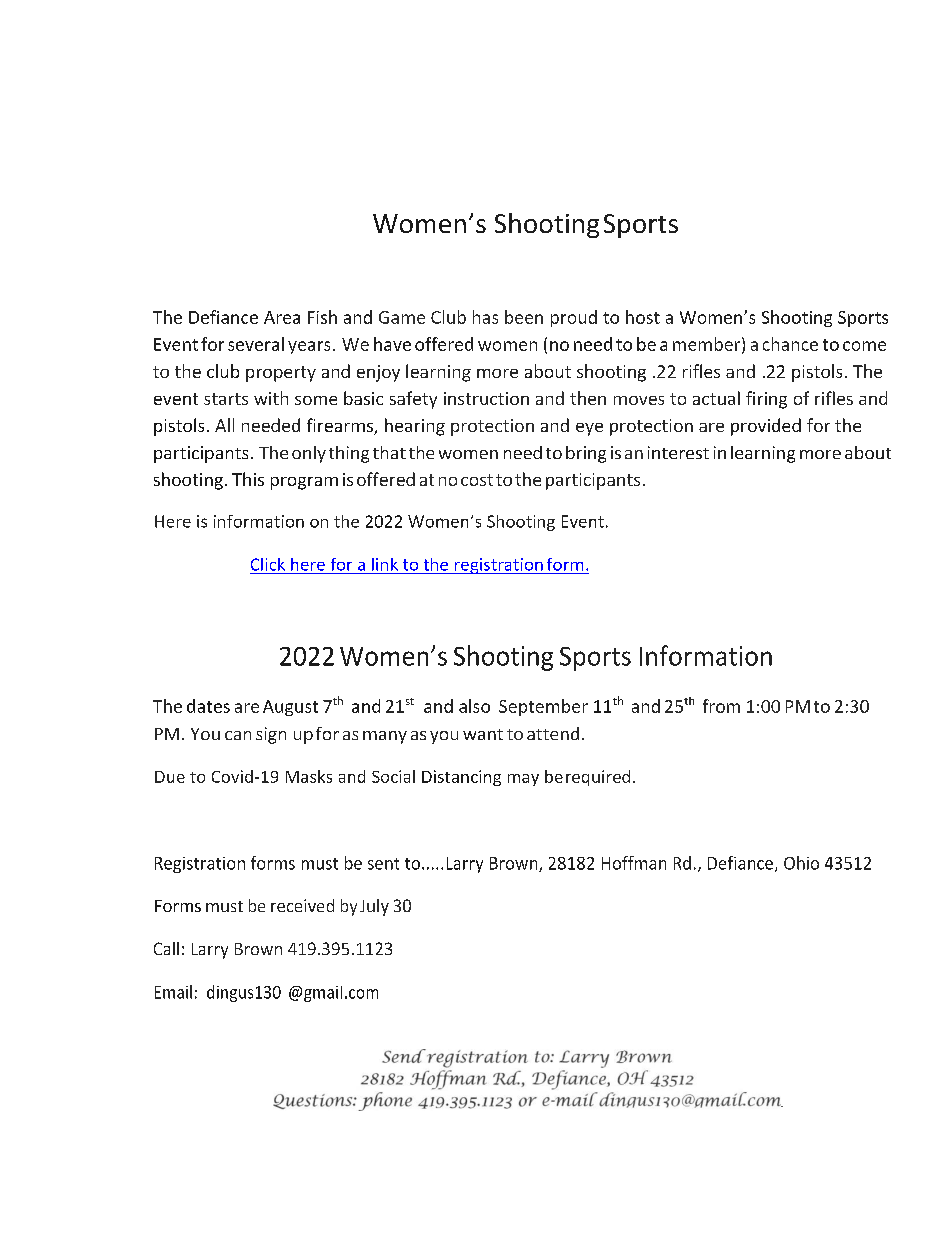 The width and height of the document is (952, 1241). Describe the element at coordinates (543, 707) in the document. I see `September` at that location.
